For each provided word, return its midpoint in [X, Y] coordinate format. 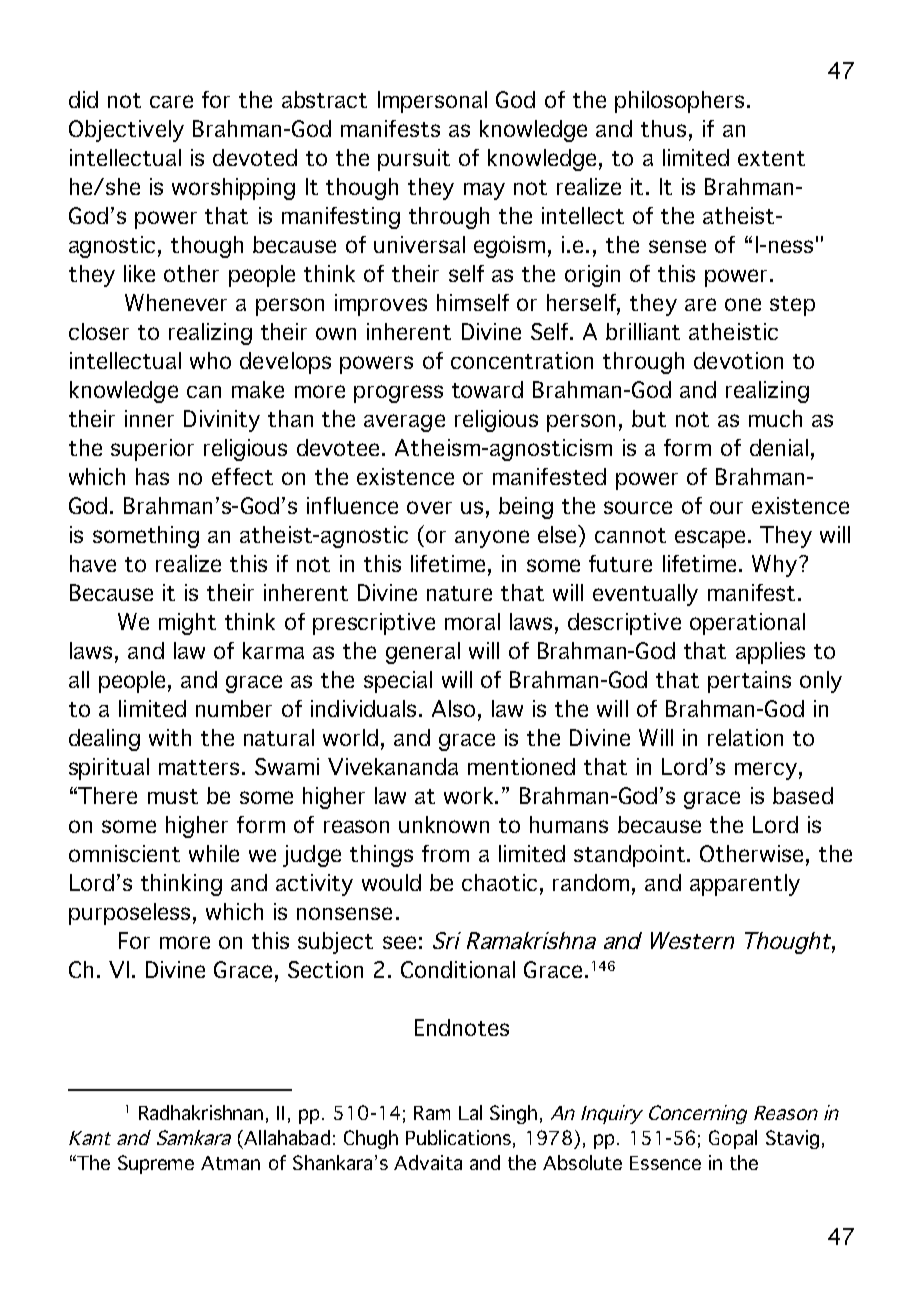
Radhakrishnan [203, 1113]
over [429, 507]
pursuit [414, 160]
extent [771, 158]
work [470, 795]
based [803, 795]
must [173, 796]
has [152, 476]
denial [779, 447]
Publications [458, 1137]
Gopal [733, 1139]
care [171, 101]
